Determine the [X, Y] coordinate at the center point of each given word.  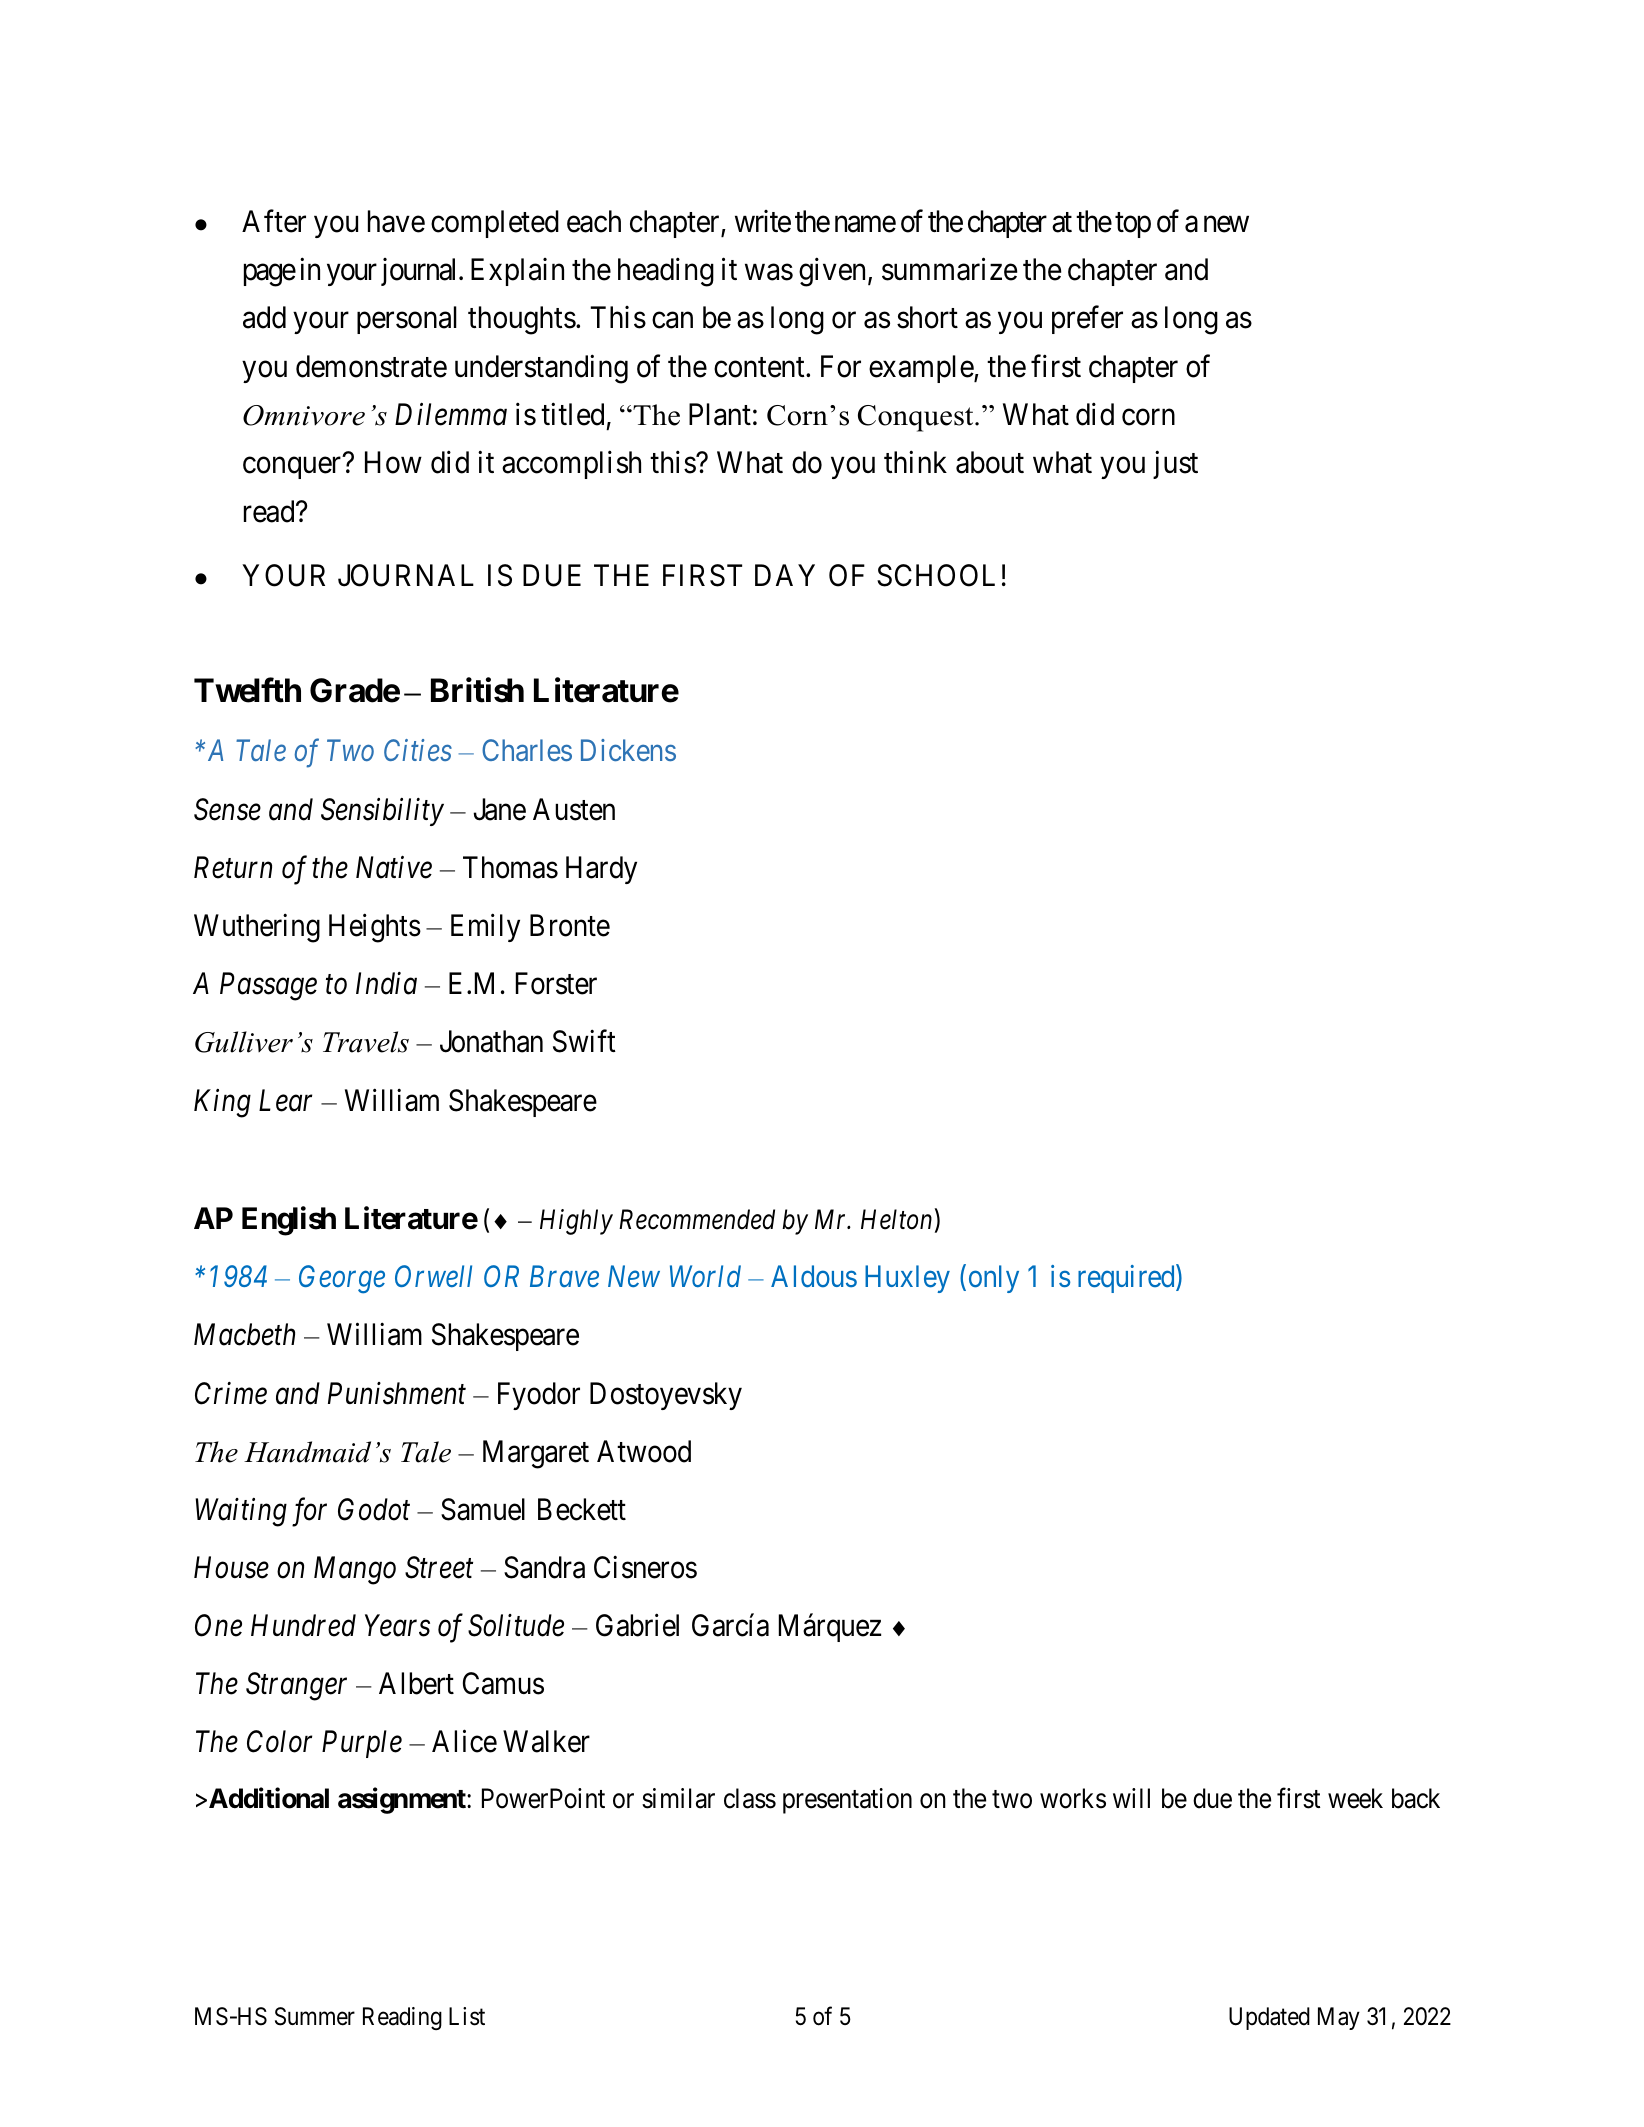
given [834, 272]
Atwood [644, 1451]
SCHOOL [936, 575]
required [1127, 1279]
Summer [315, 2016]
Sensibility [382, 812]
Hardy [601, 870]
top [1133, 225]
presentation [847, 1801]
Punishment [397, 1393]
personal [407, 320]
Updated [1269, 2018]
